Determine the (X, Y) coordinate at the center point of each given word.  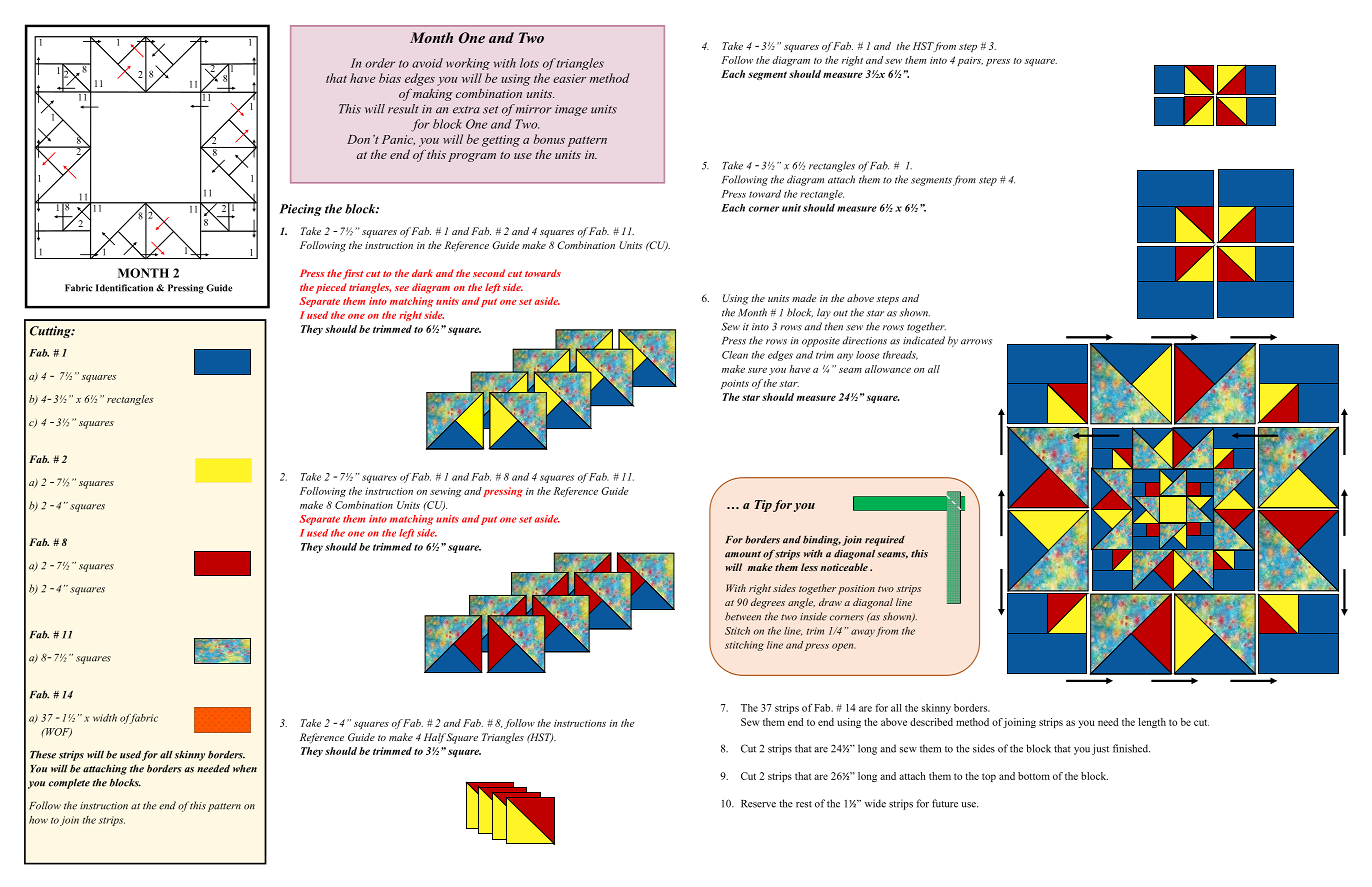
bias (390, 78)
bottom (1034, 776)
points (735, 384)
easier (569, 78)
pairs (970, 61)
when (245, 768)
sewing (446, 492)
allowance (888, 369)
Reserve (758, 804)
